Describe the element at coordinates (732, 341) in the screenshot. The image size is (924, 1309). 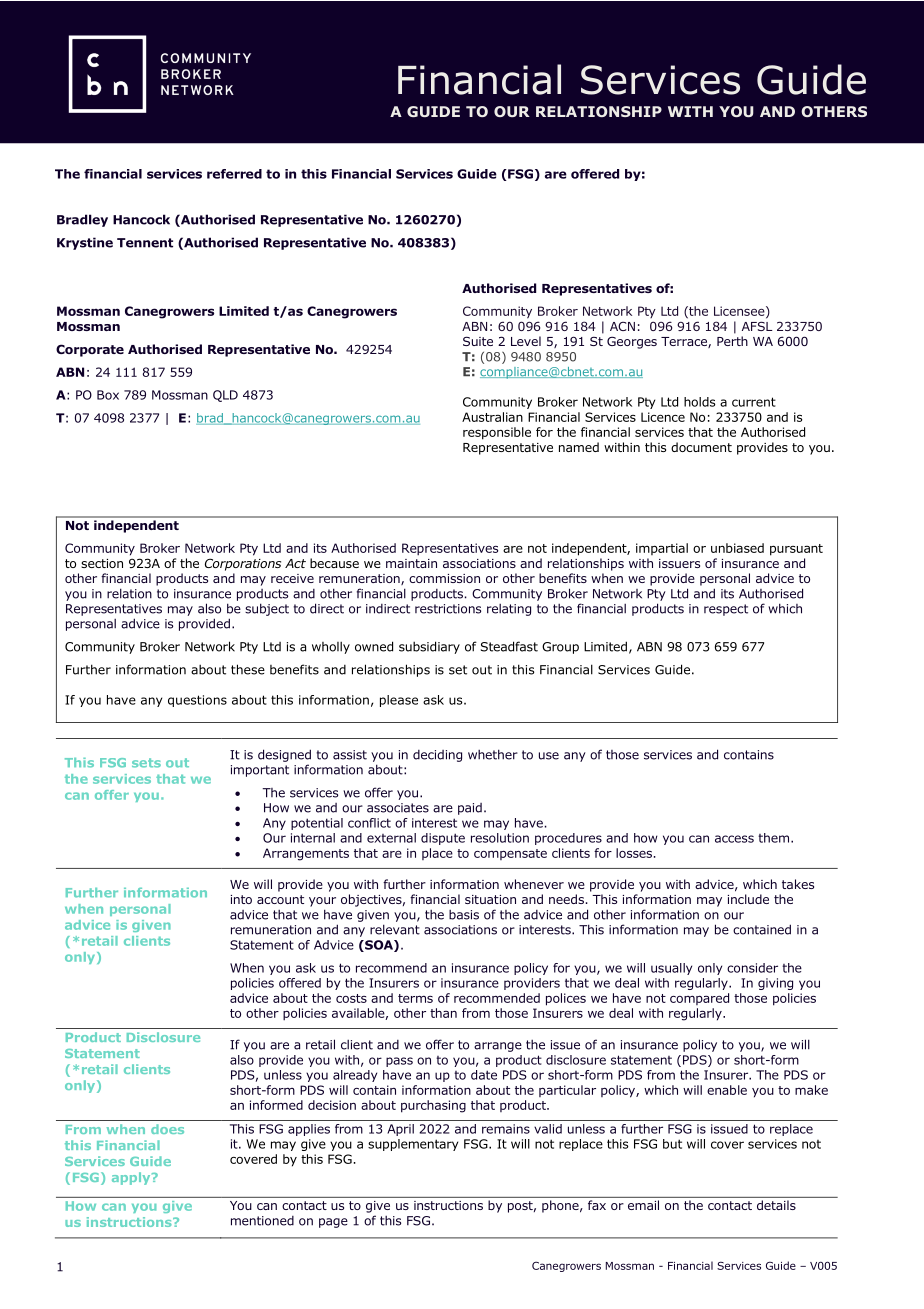
I see `Perth` at that location.
